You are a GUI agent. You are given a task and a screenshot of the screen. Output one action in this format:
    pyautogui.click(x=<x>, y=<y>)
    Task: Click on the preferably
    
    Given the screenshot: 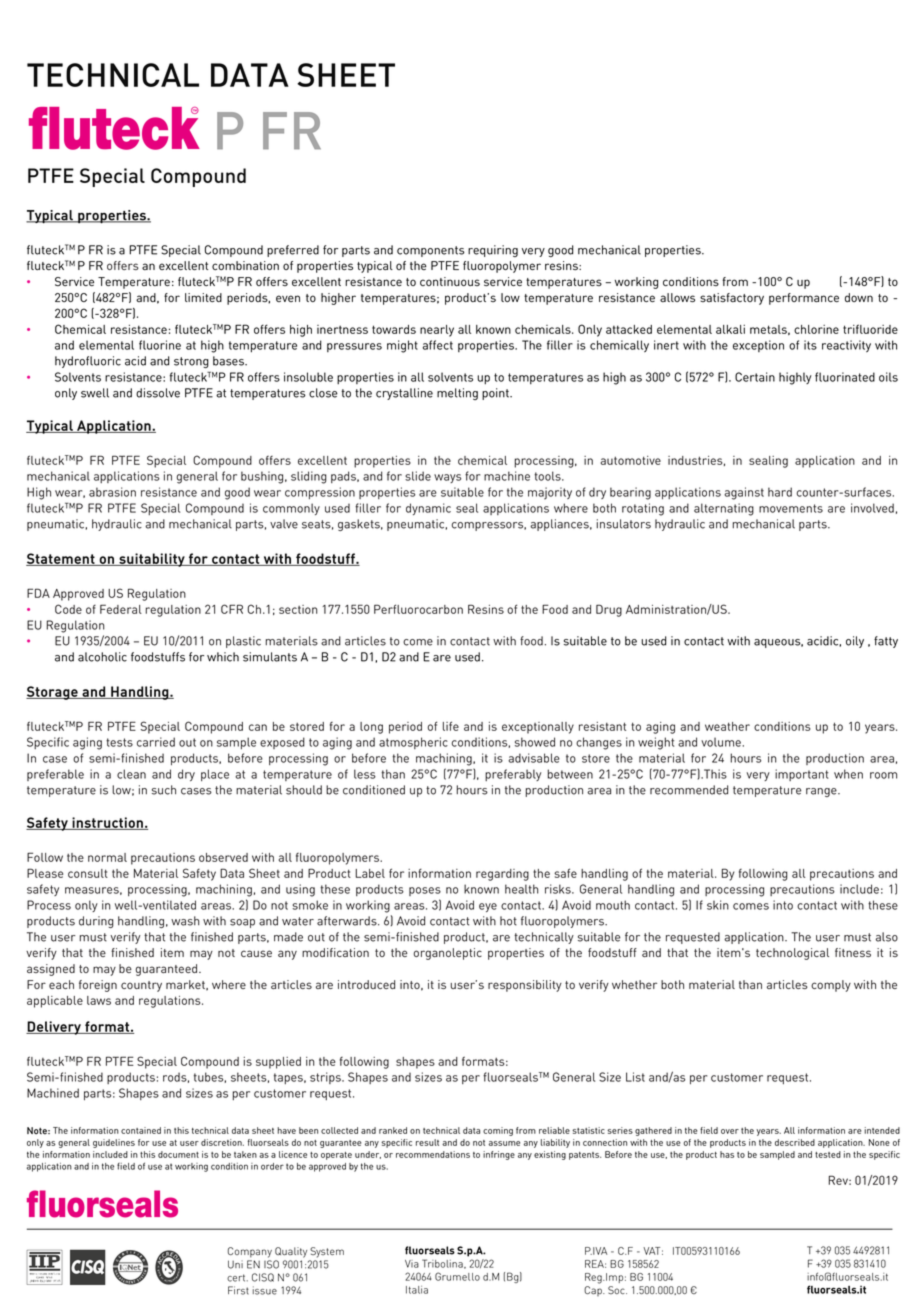 What is the action you would take?
    pyautogui.click(x=513, y=775)
